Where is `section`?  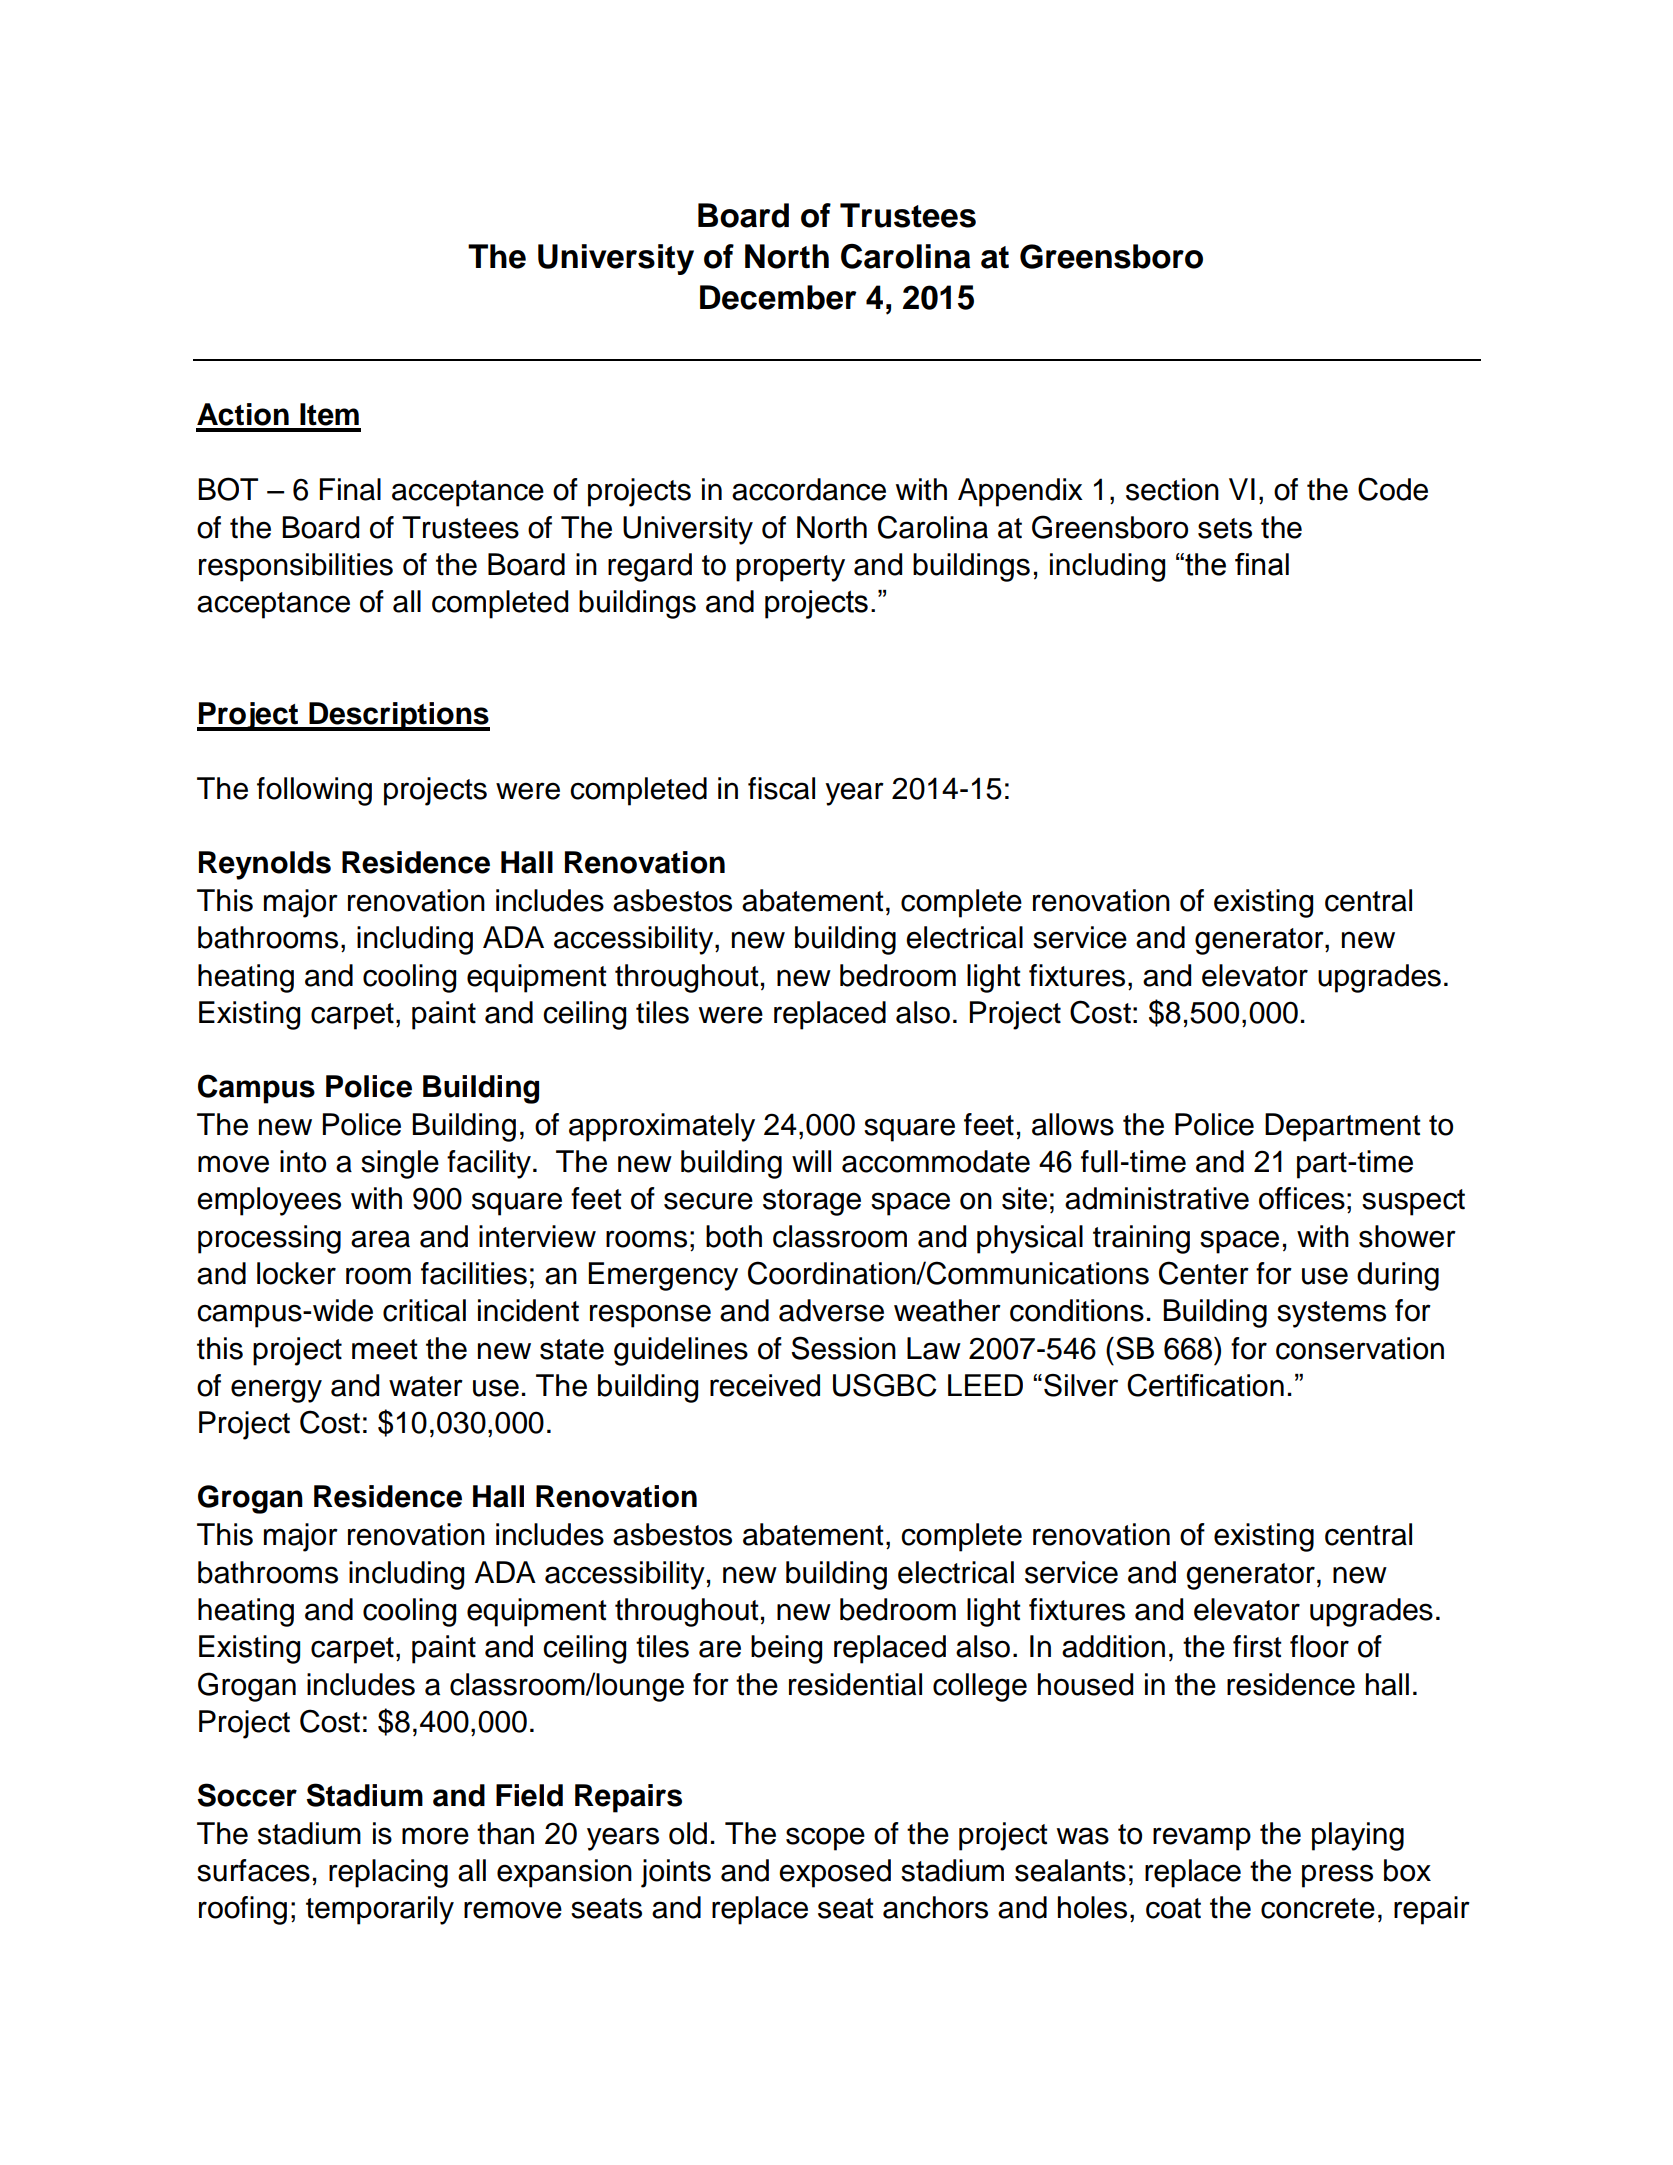 section is located at coordinates (1172, 489).
